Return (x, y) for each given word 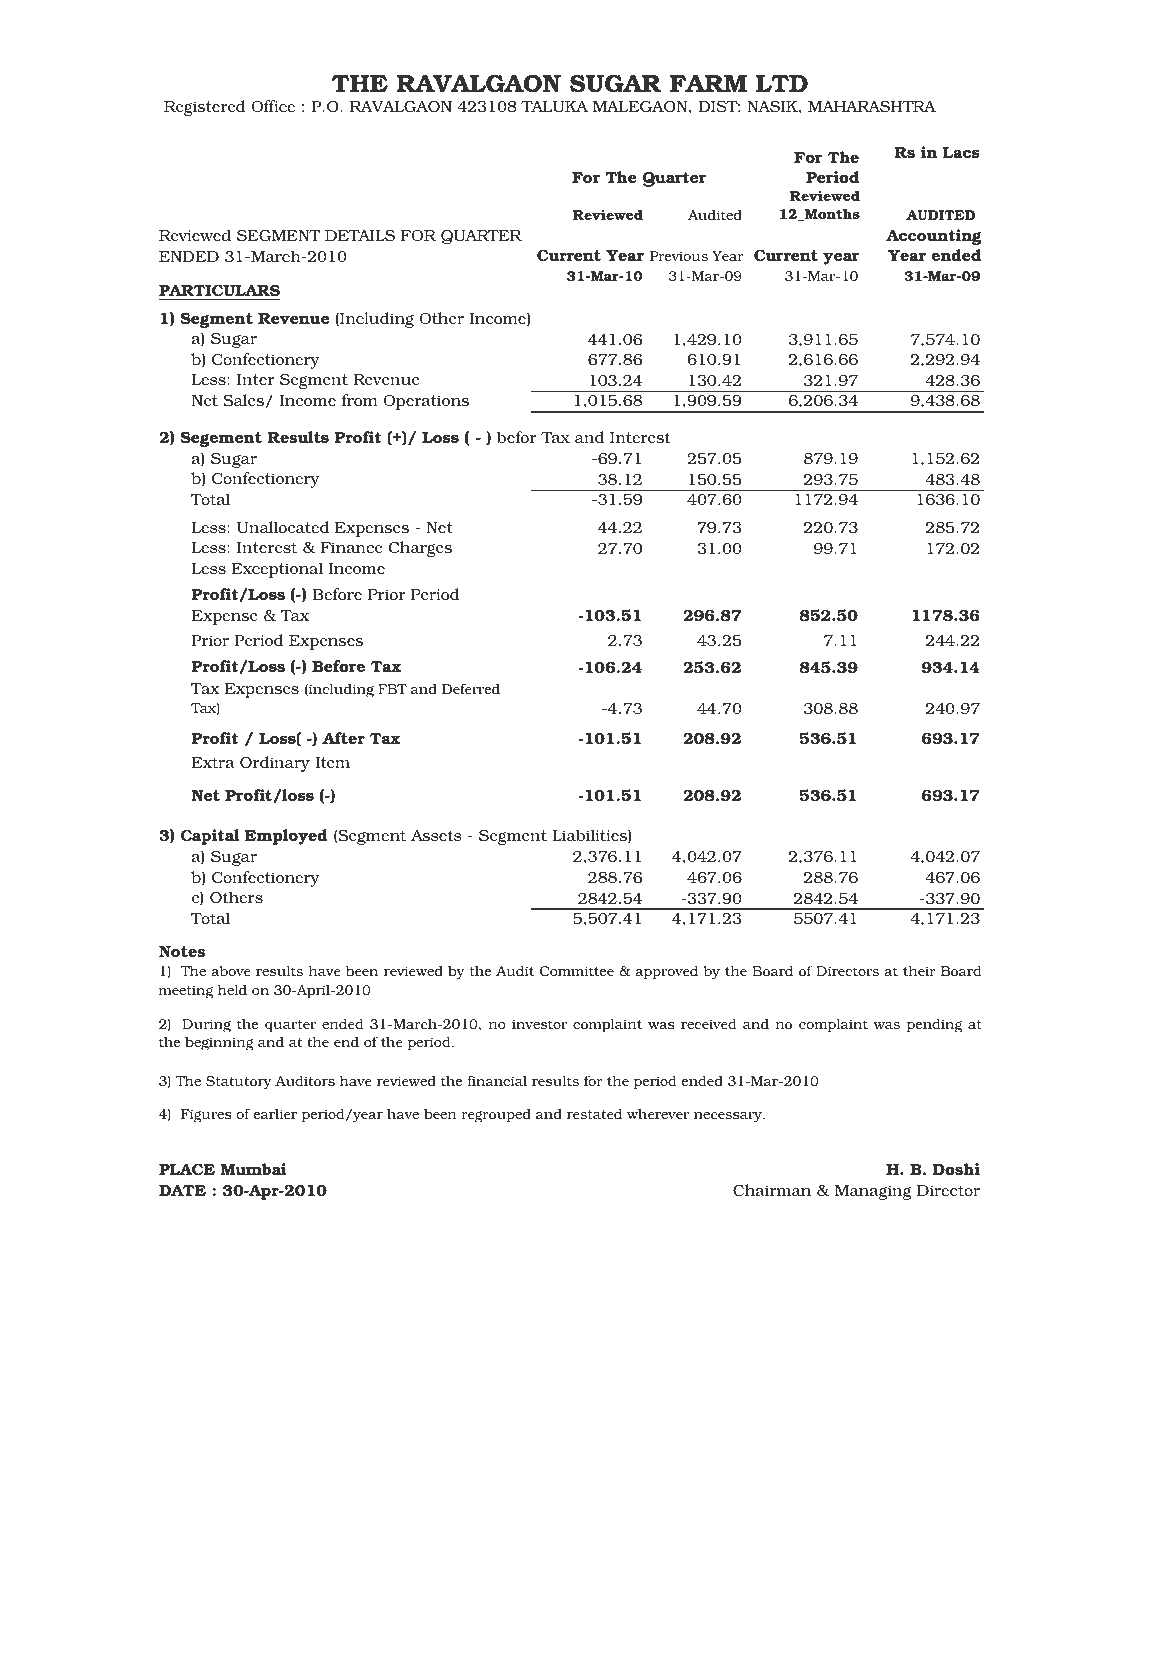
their (919, 971)
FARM (708, 83)
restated (594, 1114)
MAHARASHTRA (872, 106)
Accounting (934, 237)
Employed (286, 837)
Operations (426, 402)
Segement (221, 439)
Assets (436, 835)
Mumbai (254, 1169)
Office (273, 106)
